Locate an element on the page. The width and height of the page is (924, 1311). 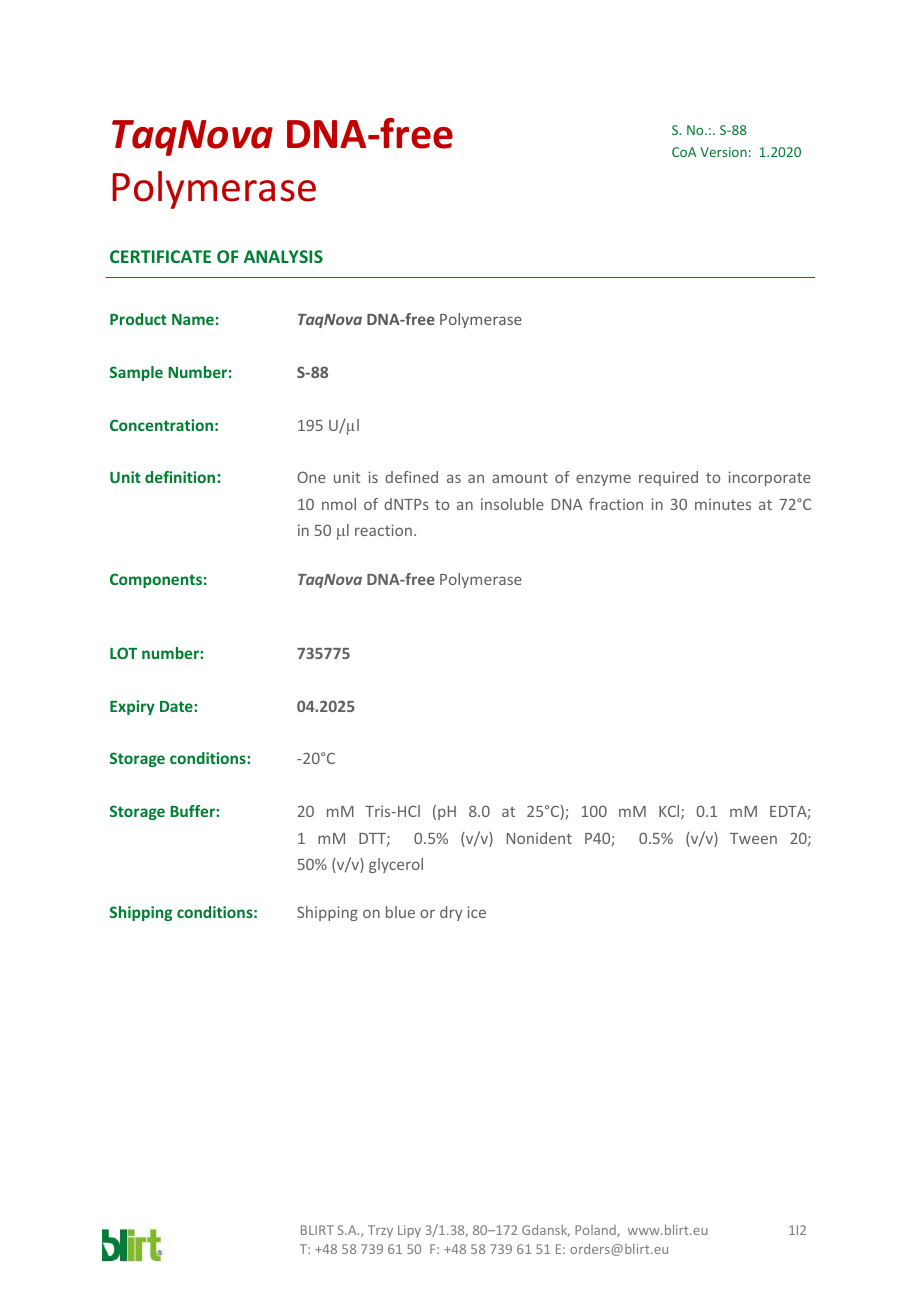
Tween is located at coordinates (753, 838).
